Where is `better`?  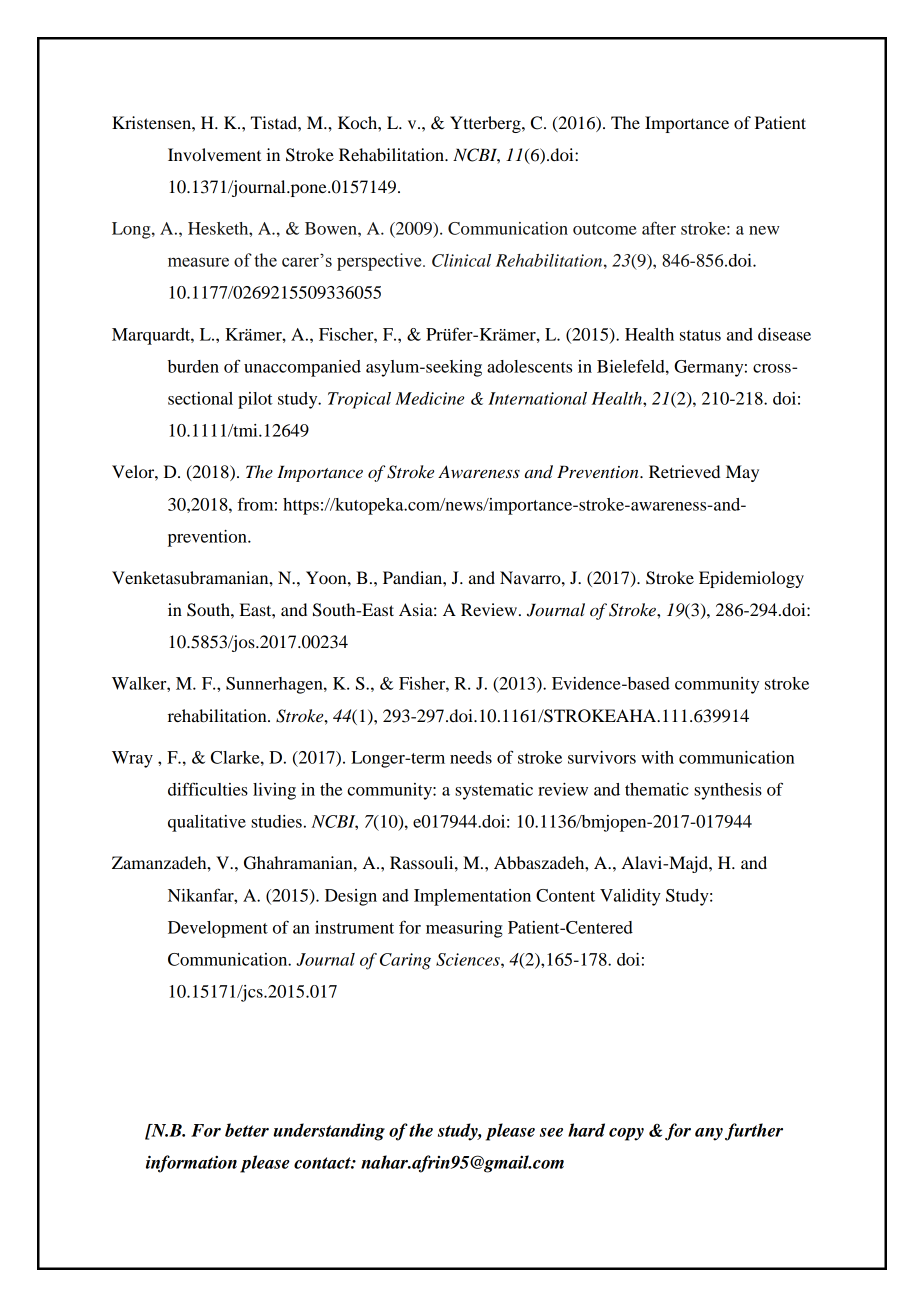
better is located at coordinates (247, 1130).
